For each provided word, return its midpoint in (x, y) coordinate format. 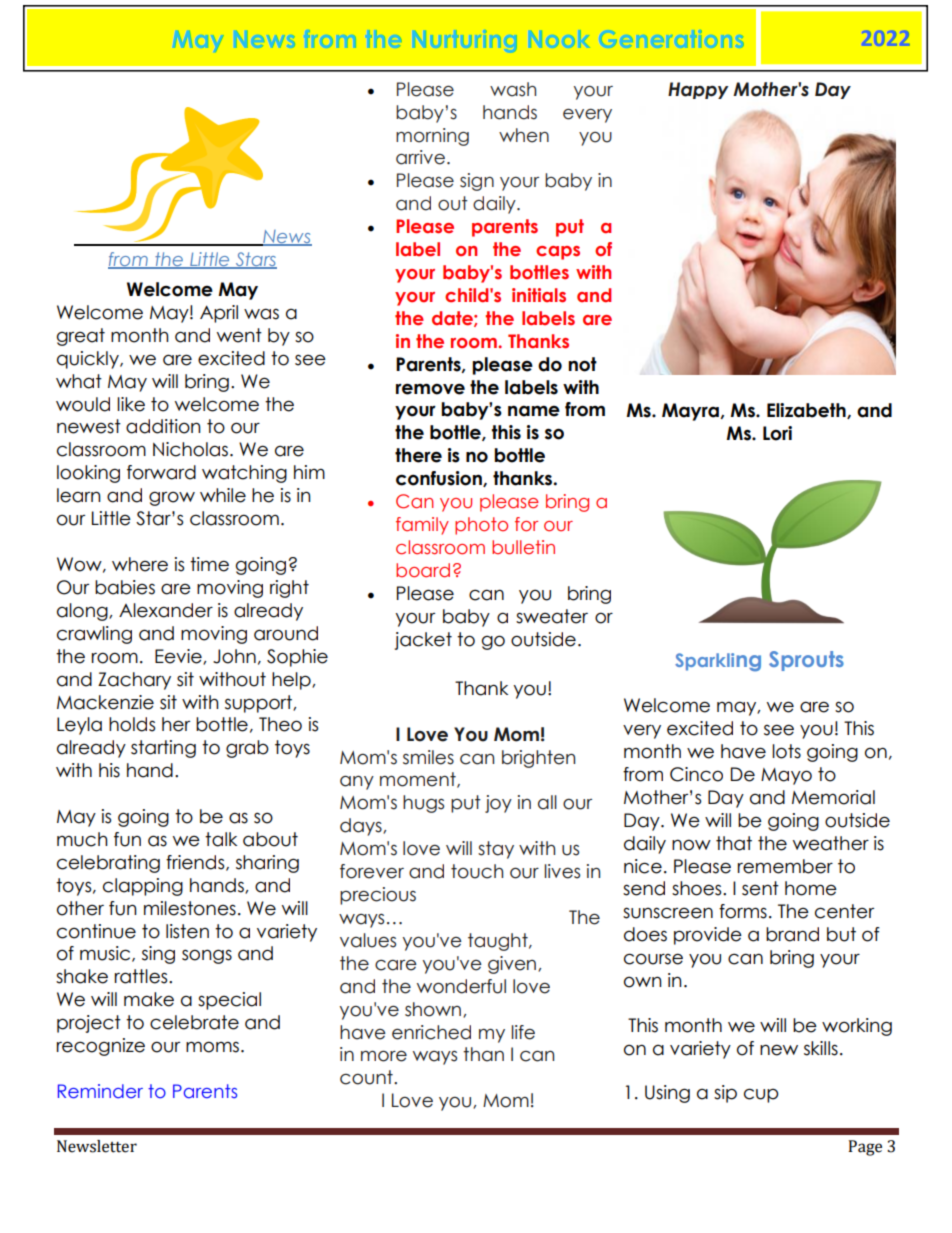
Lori (777, 433)
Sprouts (806, 661)
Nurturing (466, 40)
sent (760, 888)
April (219, 314)
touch (477, 871)
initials (539, 295)
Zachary (134, 681)
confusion (440, 479)
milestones (190, 908)
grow (172, 498)
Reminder (100, 1091)
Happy (698, 90)
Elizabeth (807, 411)
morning (432, 137)
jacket (423, 641)
